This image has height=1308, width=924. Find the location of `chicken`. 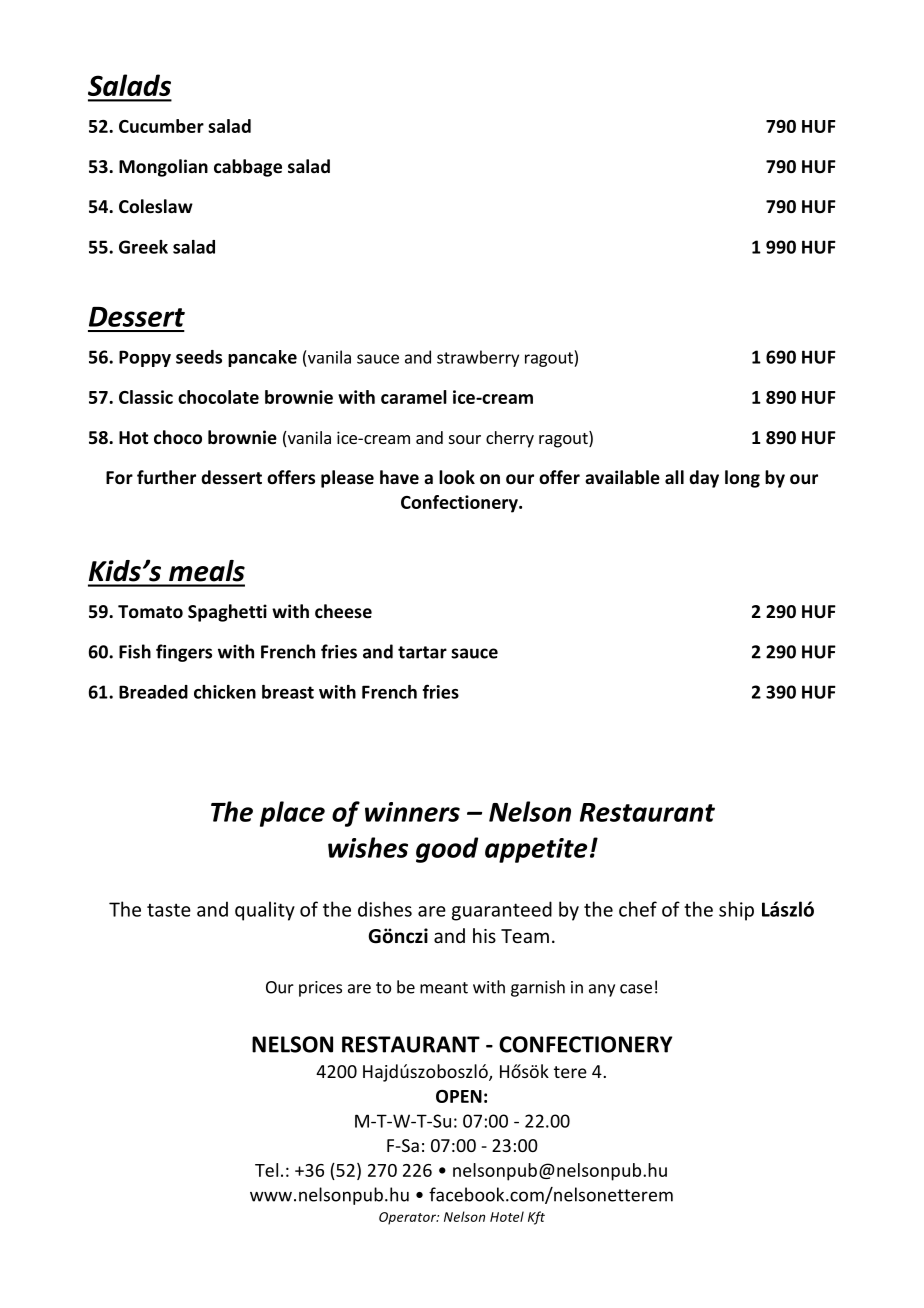

chicken is located at coordinates (225, 692).
